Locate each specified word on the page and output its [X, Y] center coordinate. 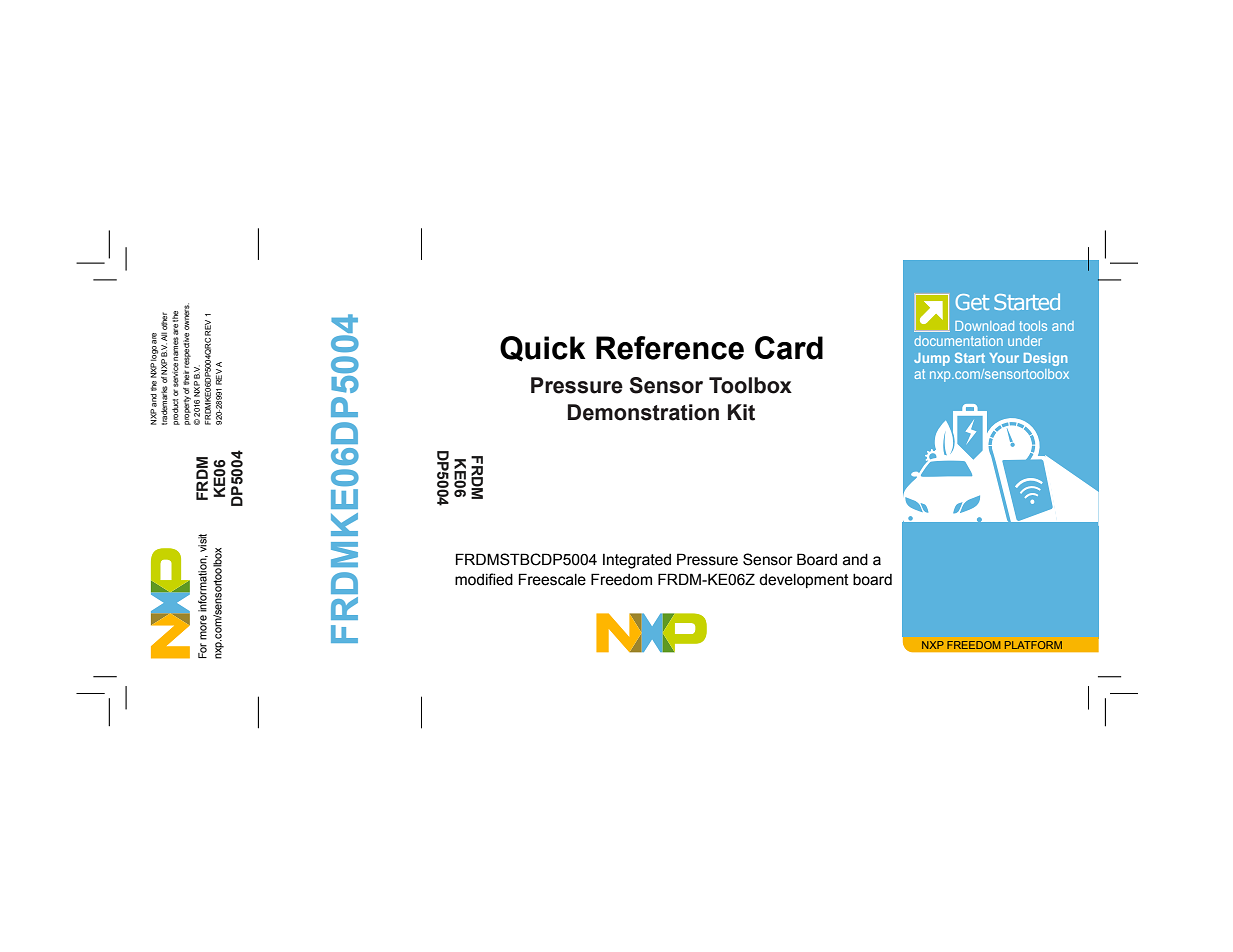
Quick [543, 349]
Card [789, 348]
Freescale [552, 579]
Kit [741, 412]
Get [972, 302]
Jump [932, 359]
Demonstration [643, 412]
